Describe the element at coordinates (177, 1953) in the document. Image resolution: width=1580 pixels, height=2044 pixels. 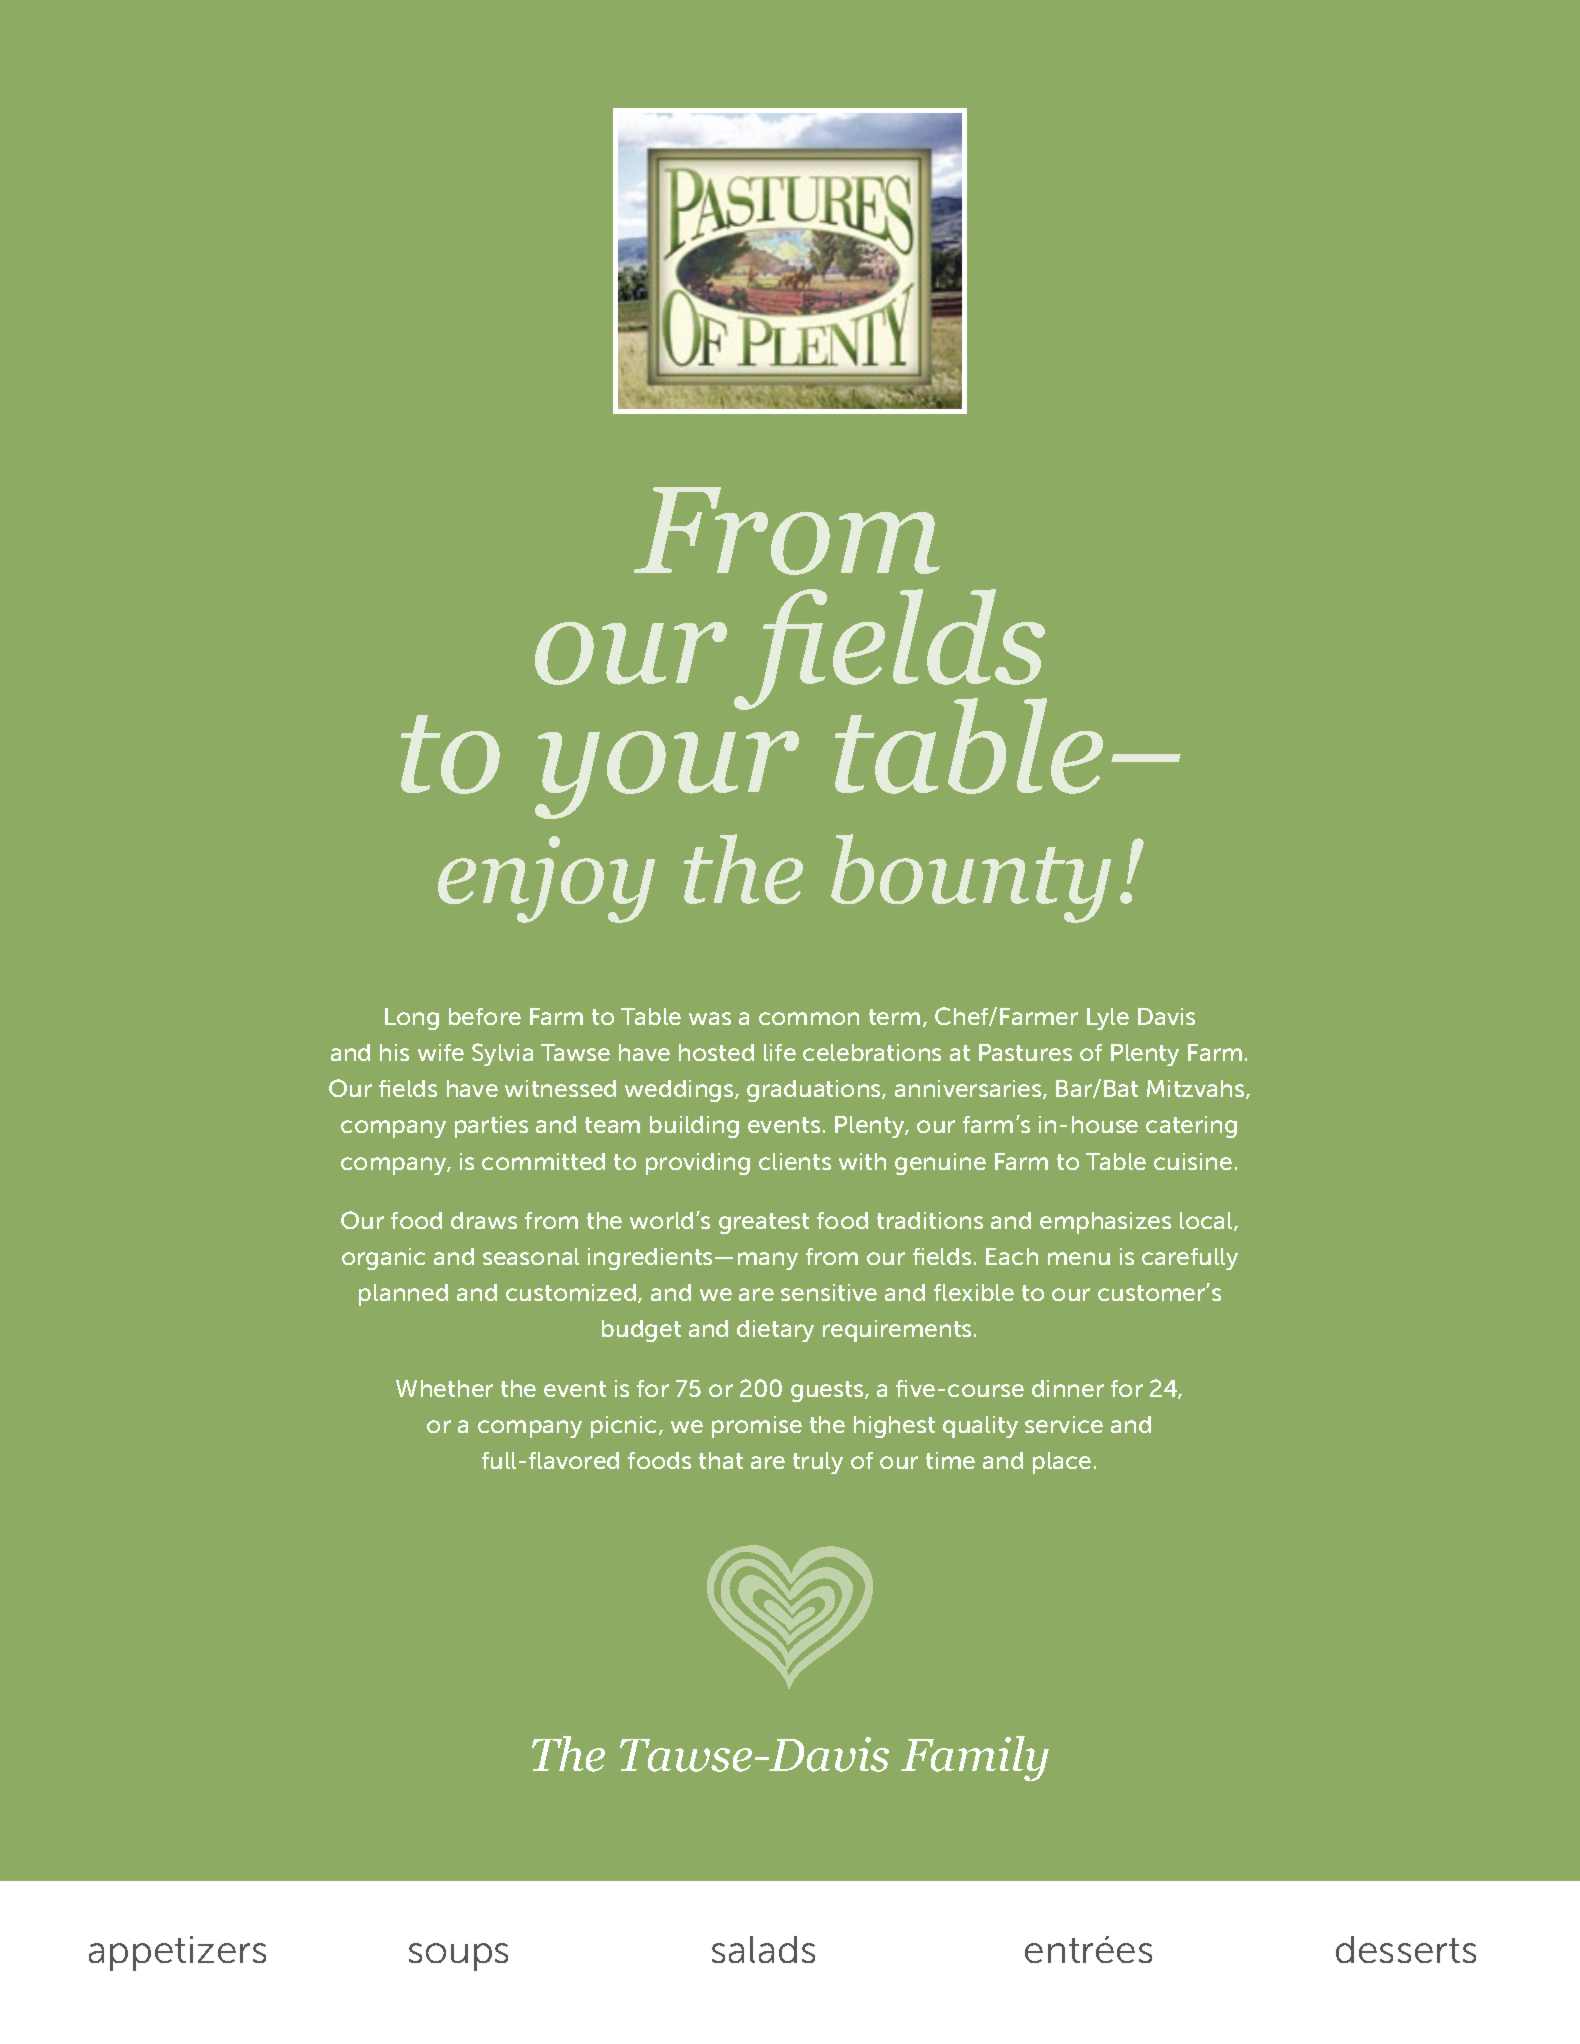
I see `appetizers` at that location.
